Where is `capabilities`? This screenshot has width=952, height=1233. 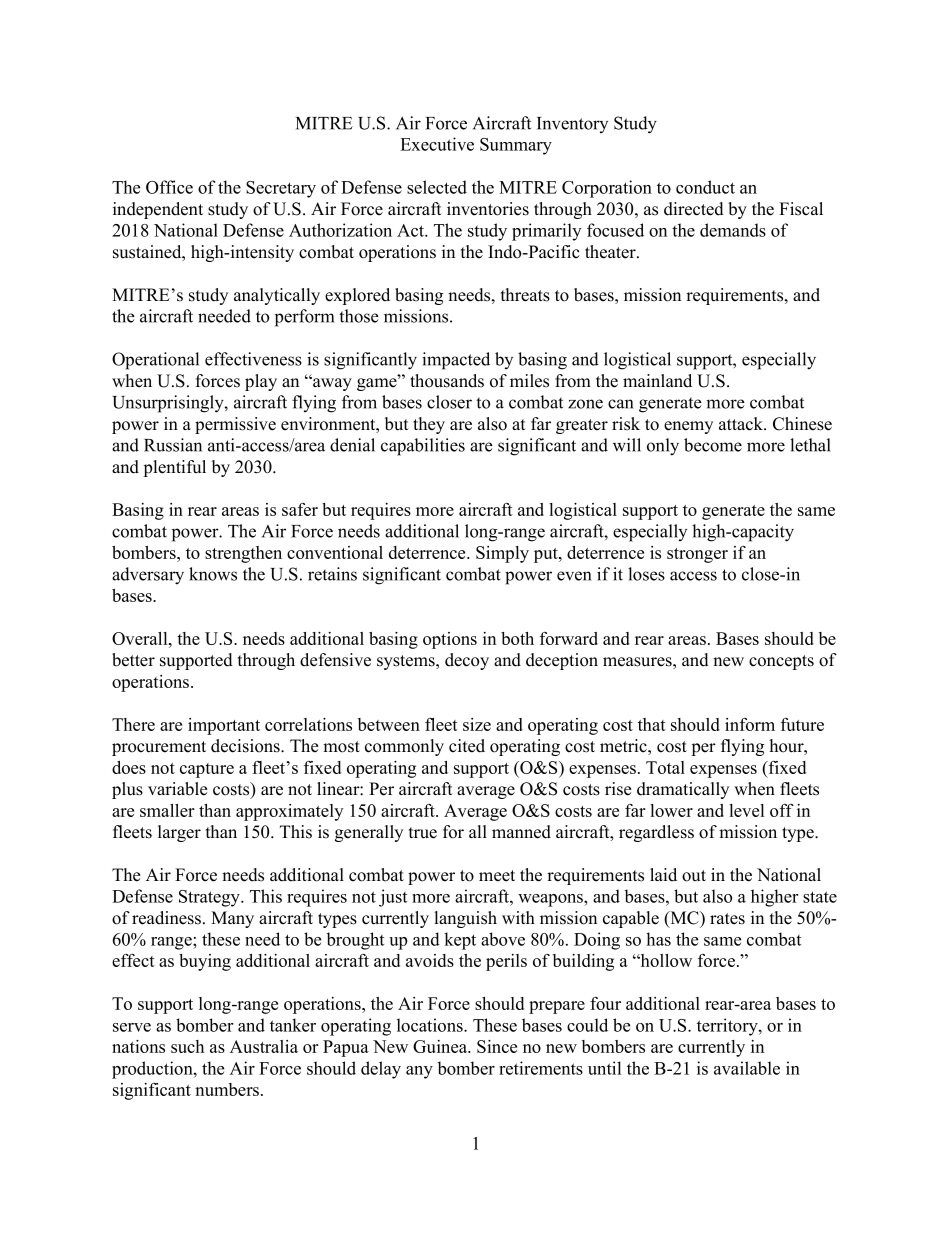 capabilities is located at coordinates (423, 447).
